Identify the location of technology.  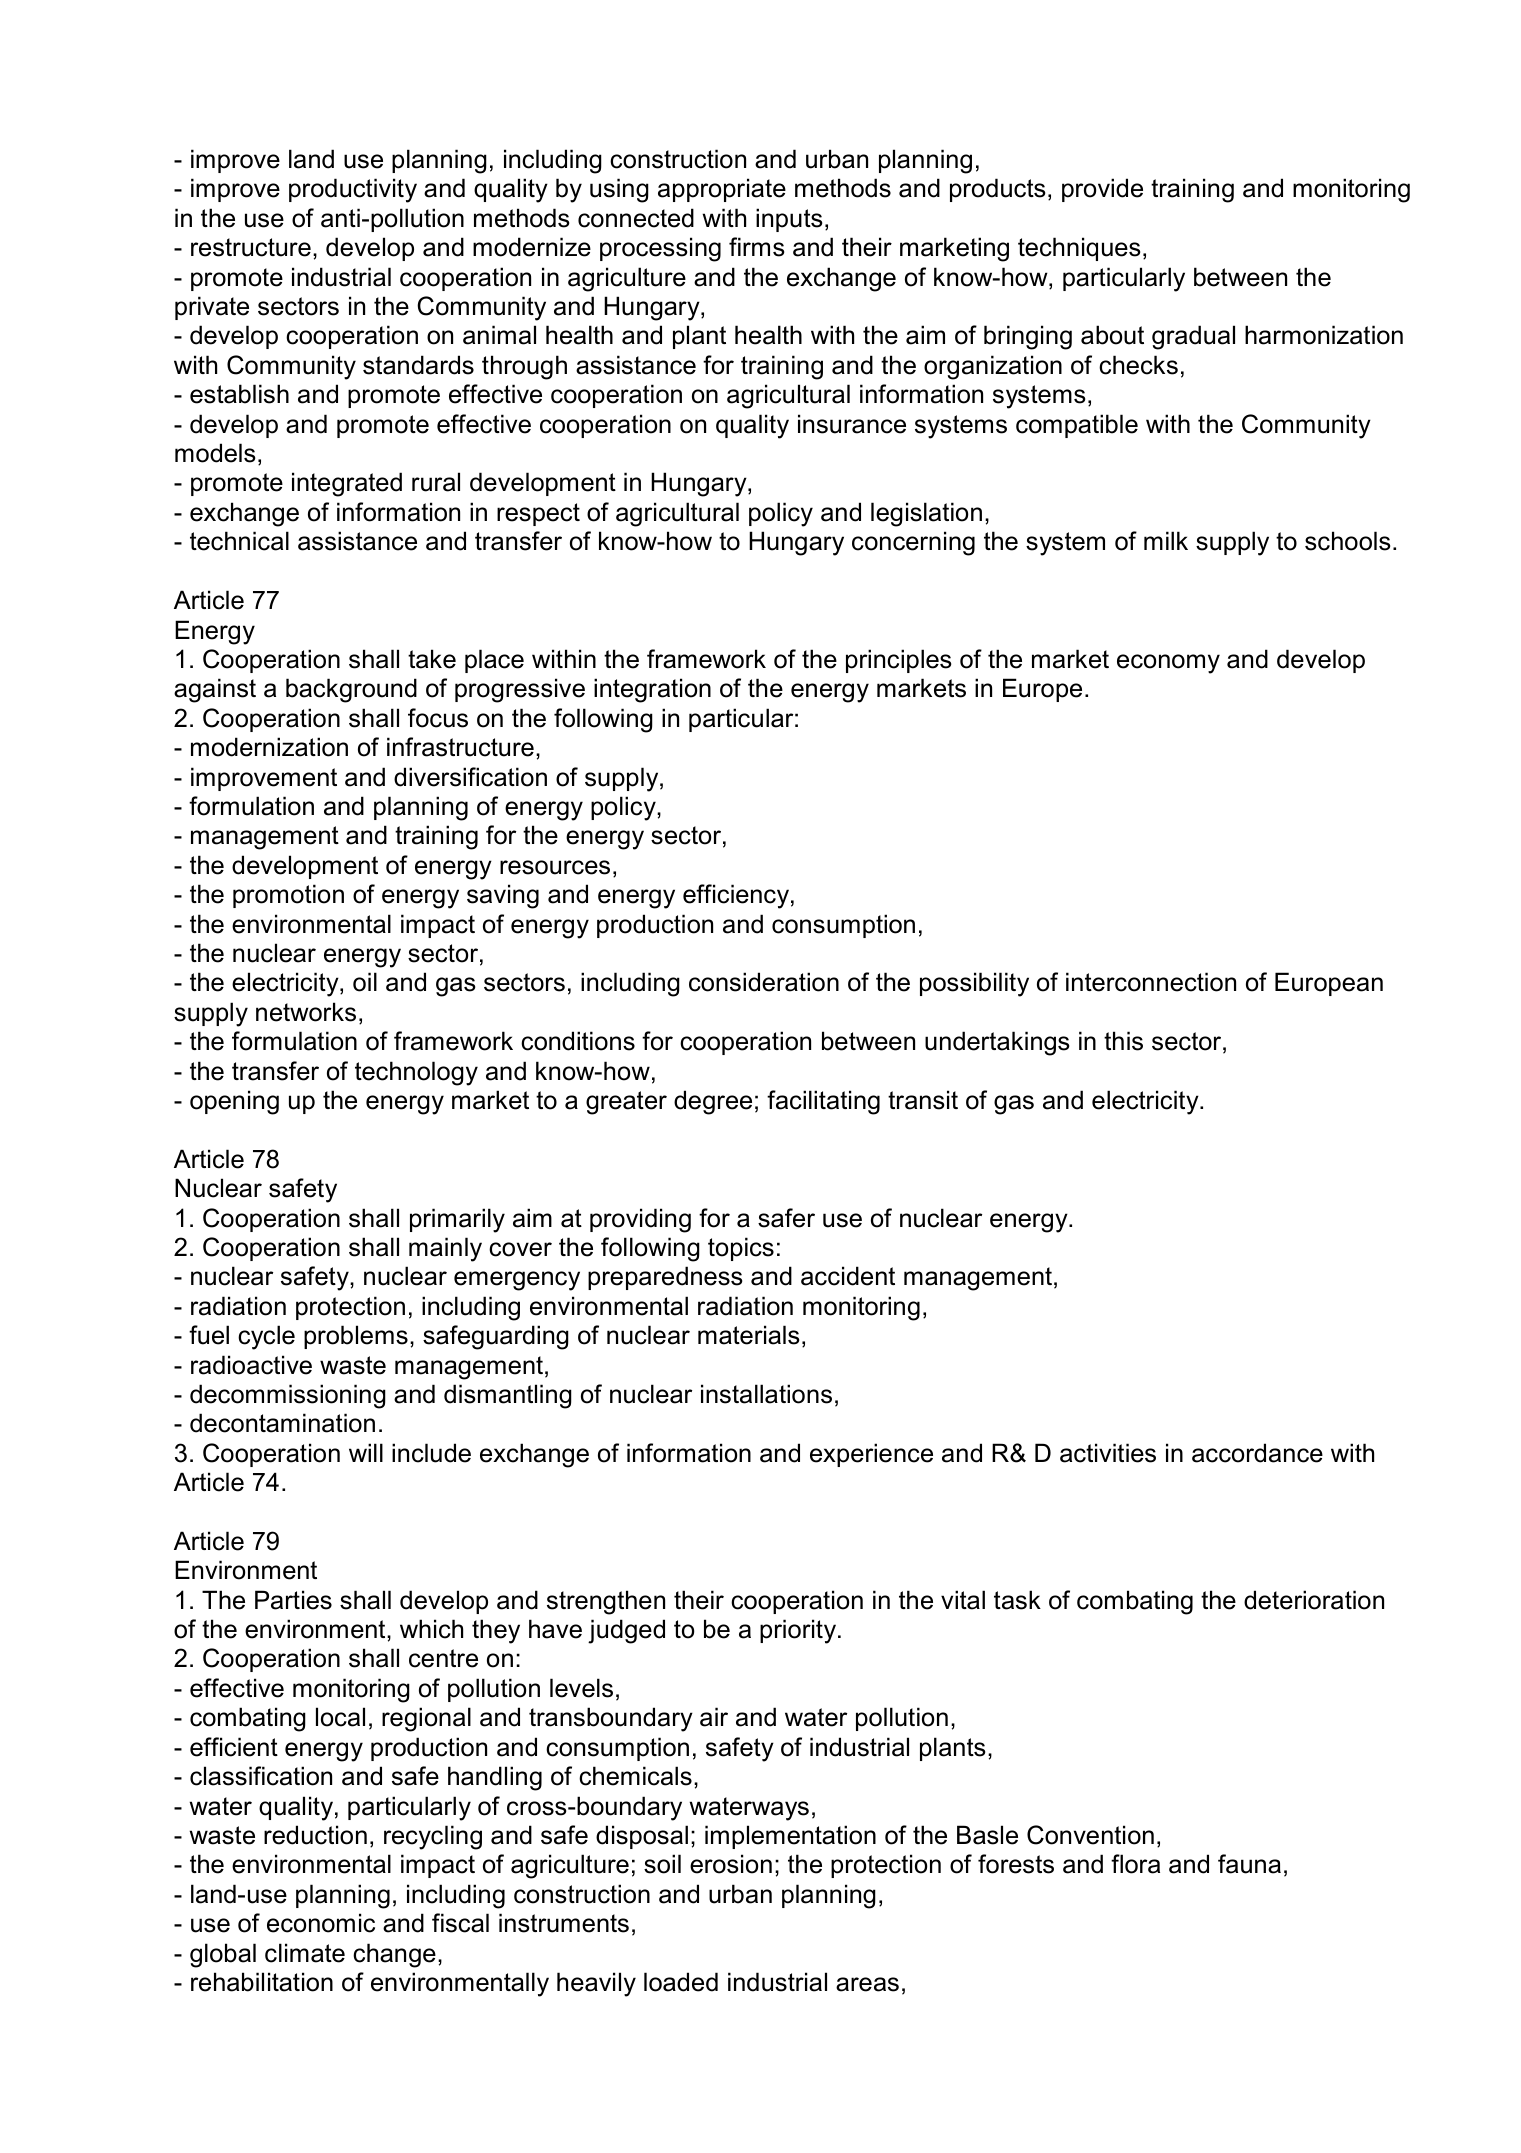
(416, 1073).
